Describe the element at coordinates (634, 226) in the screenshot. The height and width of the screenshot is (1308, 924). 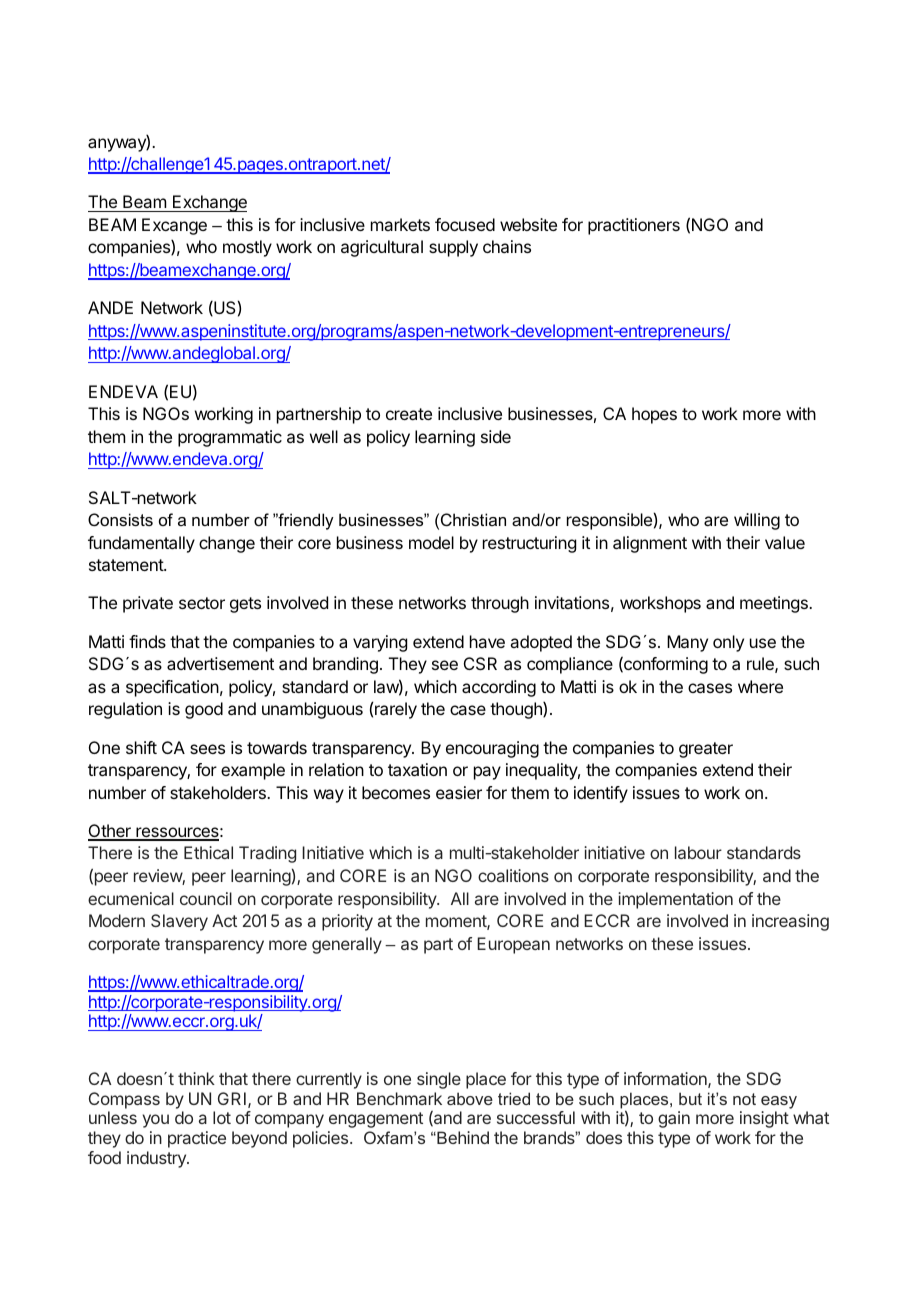
I see `practitioners` at that location.
